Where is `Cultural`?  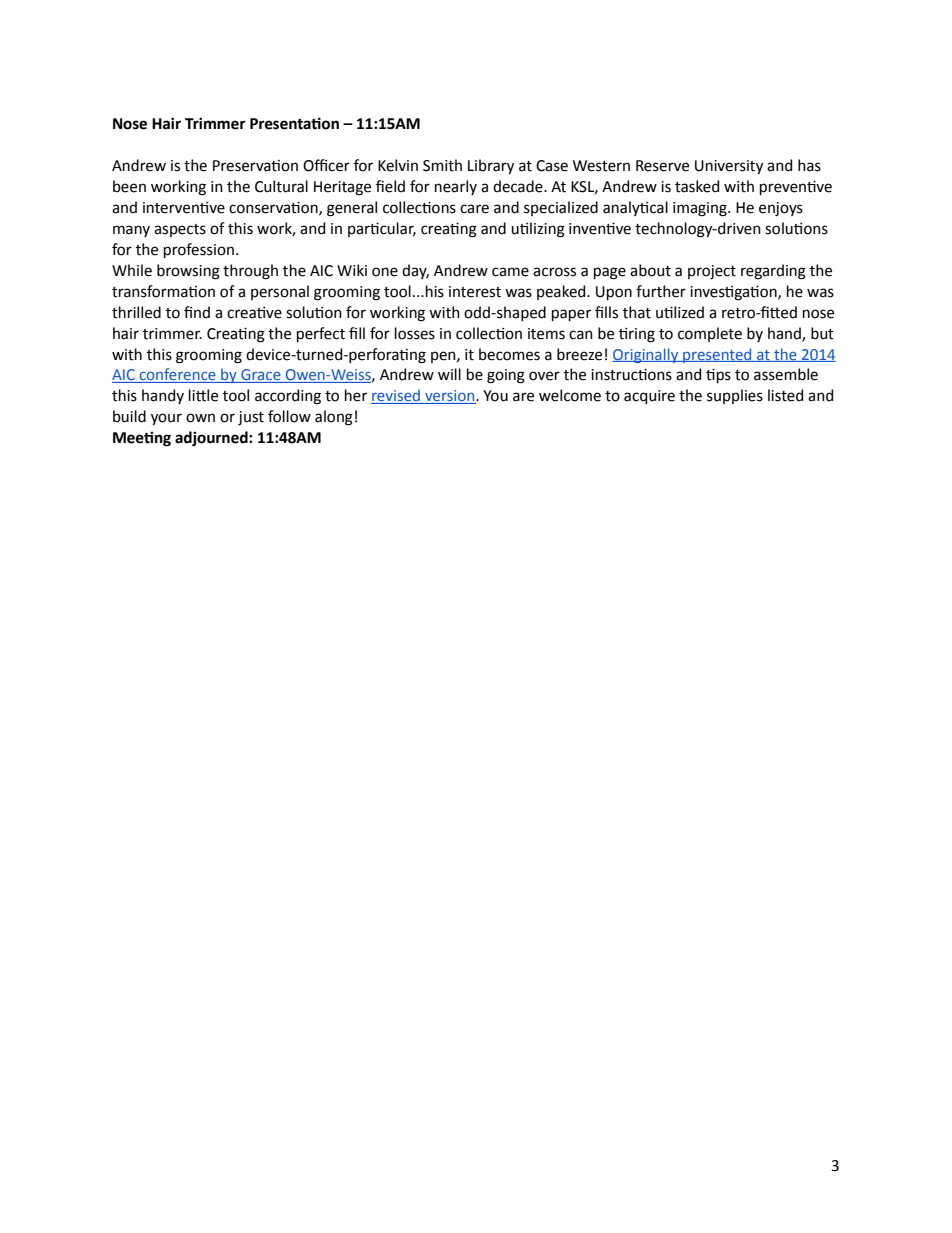 Cultural is located at coordinates (281, 186).
